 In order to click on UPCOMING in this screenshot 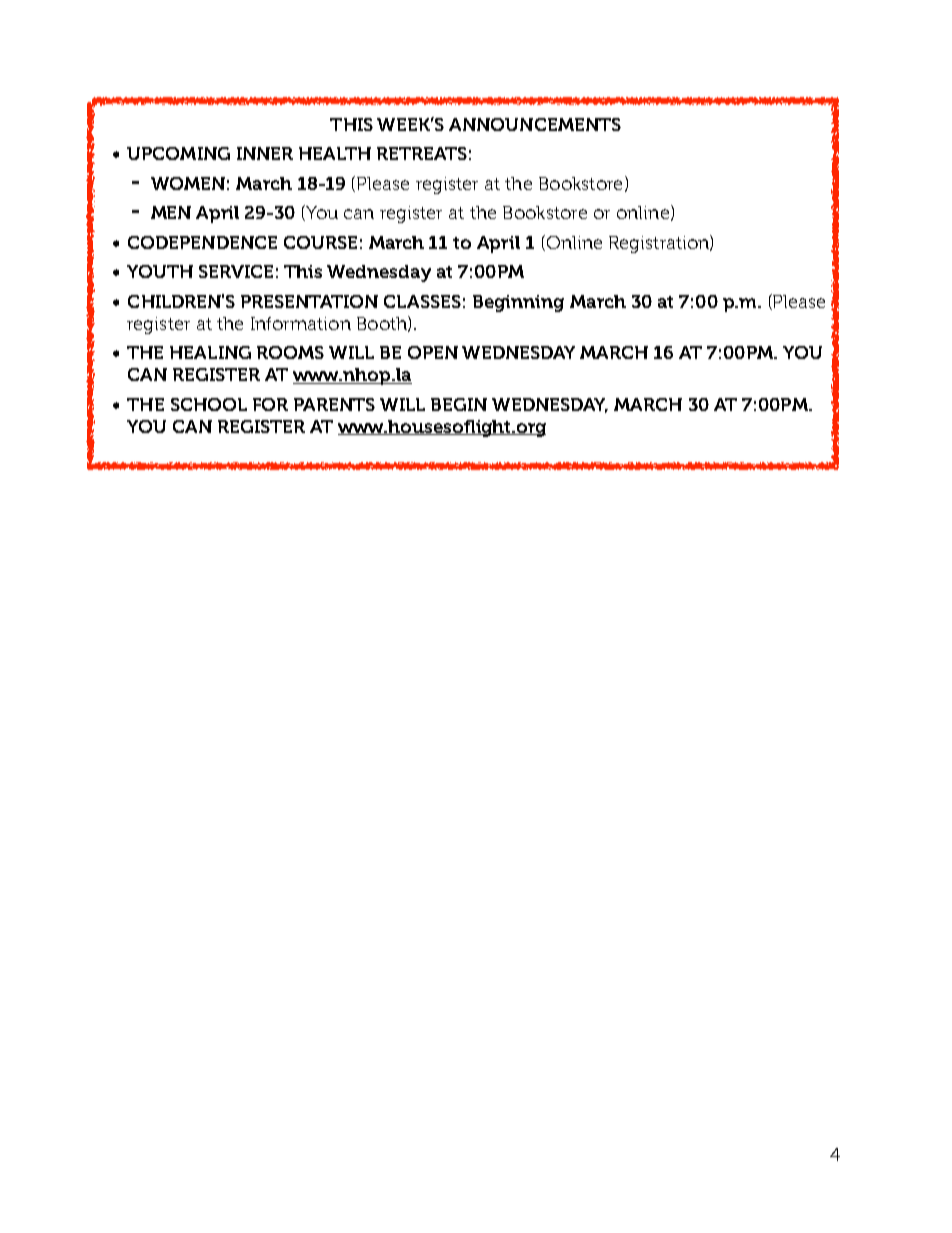, I will do `click(178, 153)`.
